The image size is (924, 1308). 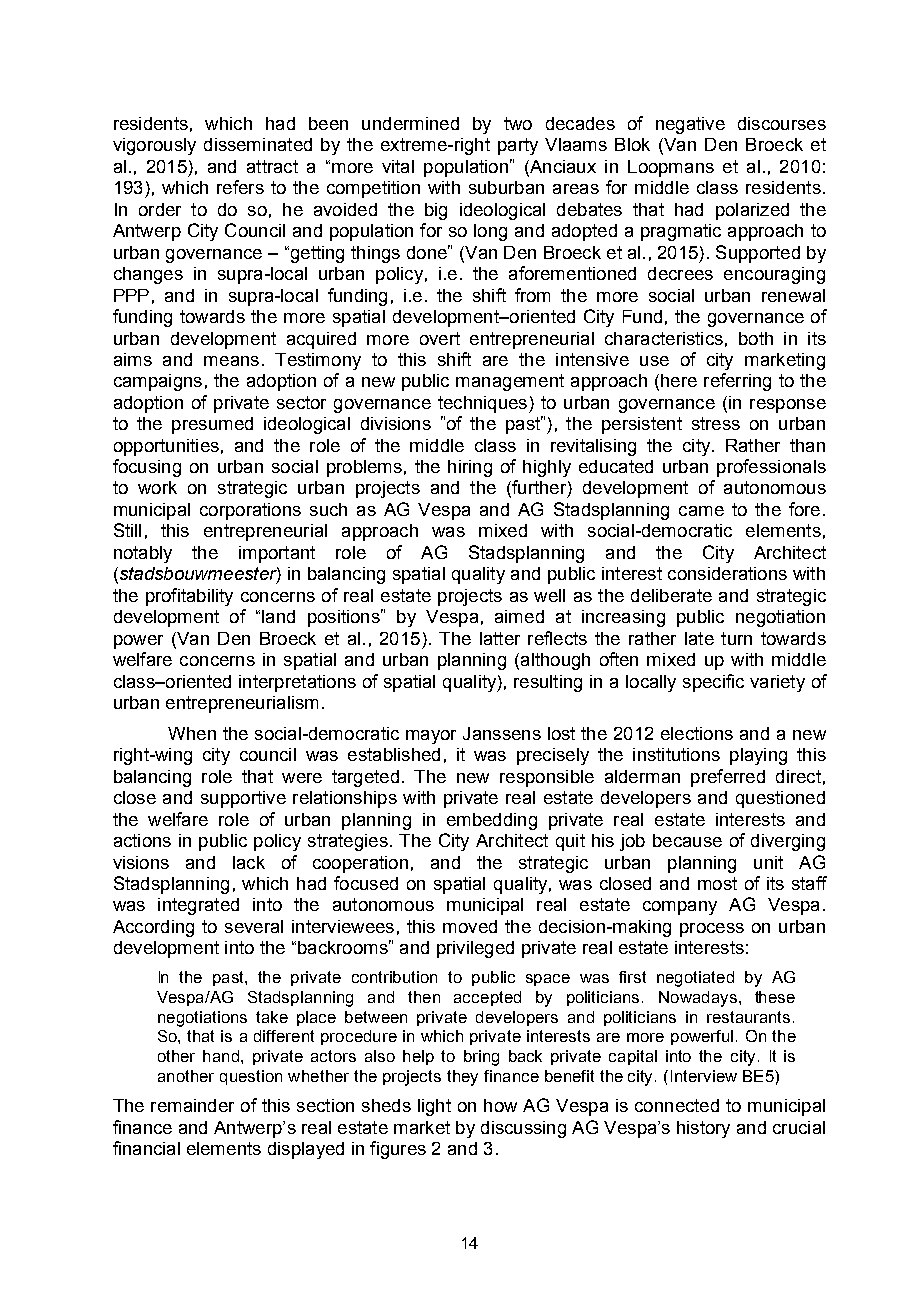 I want to click on latter, so click(x=500, y=638).
